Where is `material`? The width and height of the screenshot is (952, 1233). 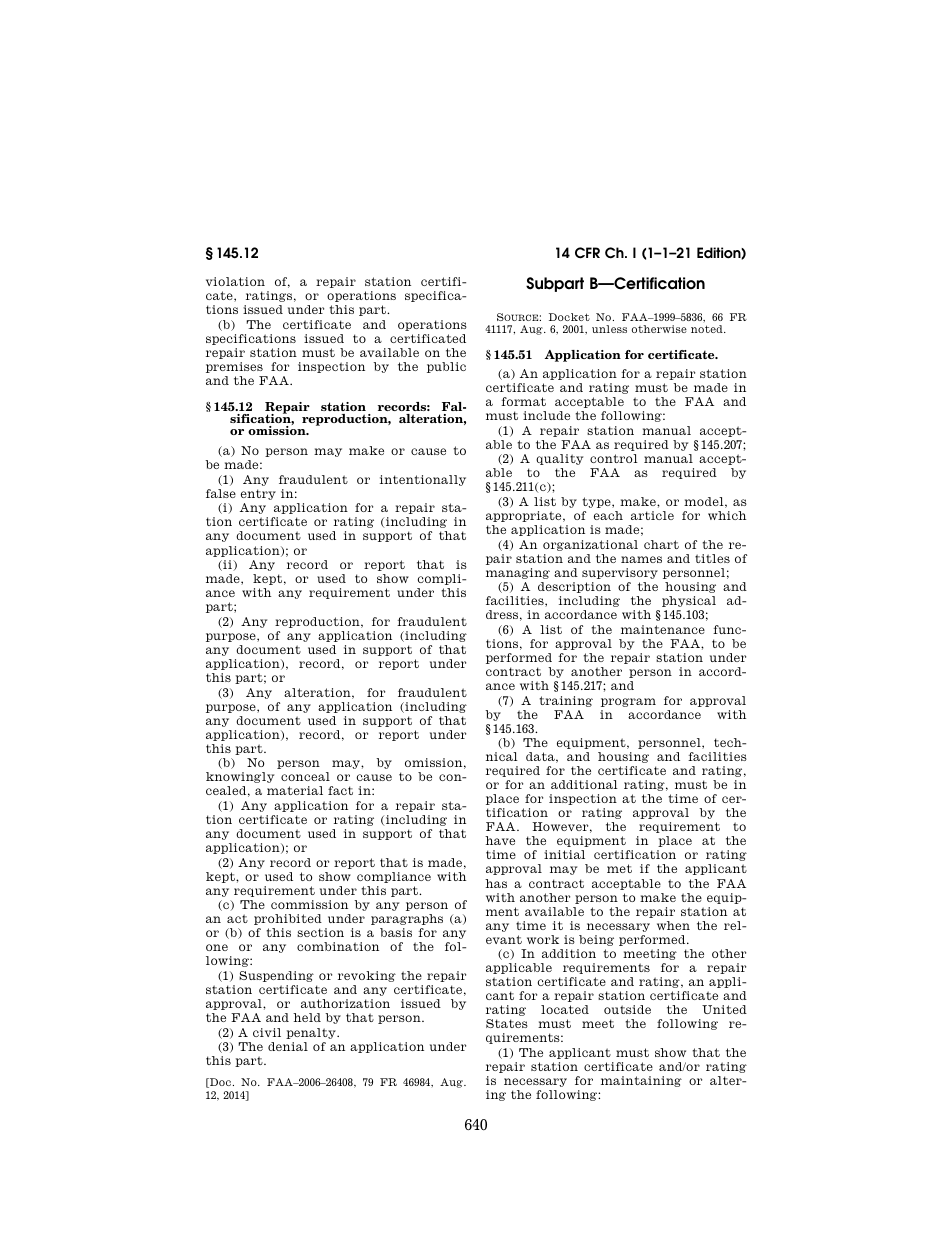 material is located at coordinates (295, 790).
